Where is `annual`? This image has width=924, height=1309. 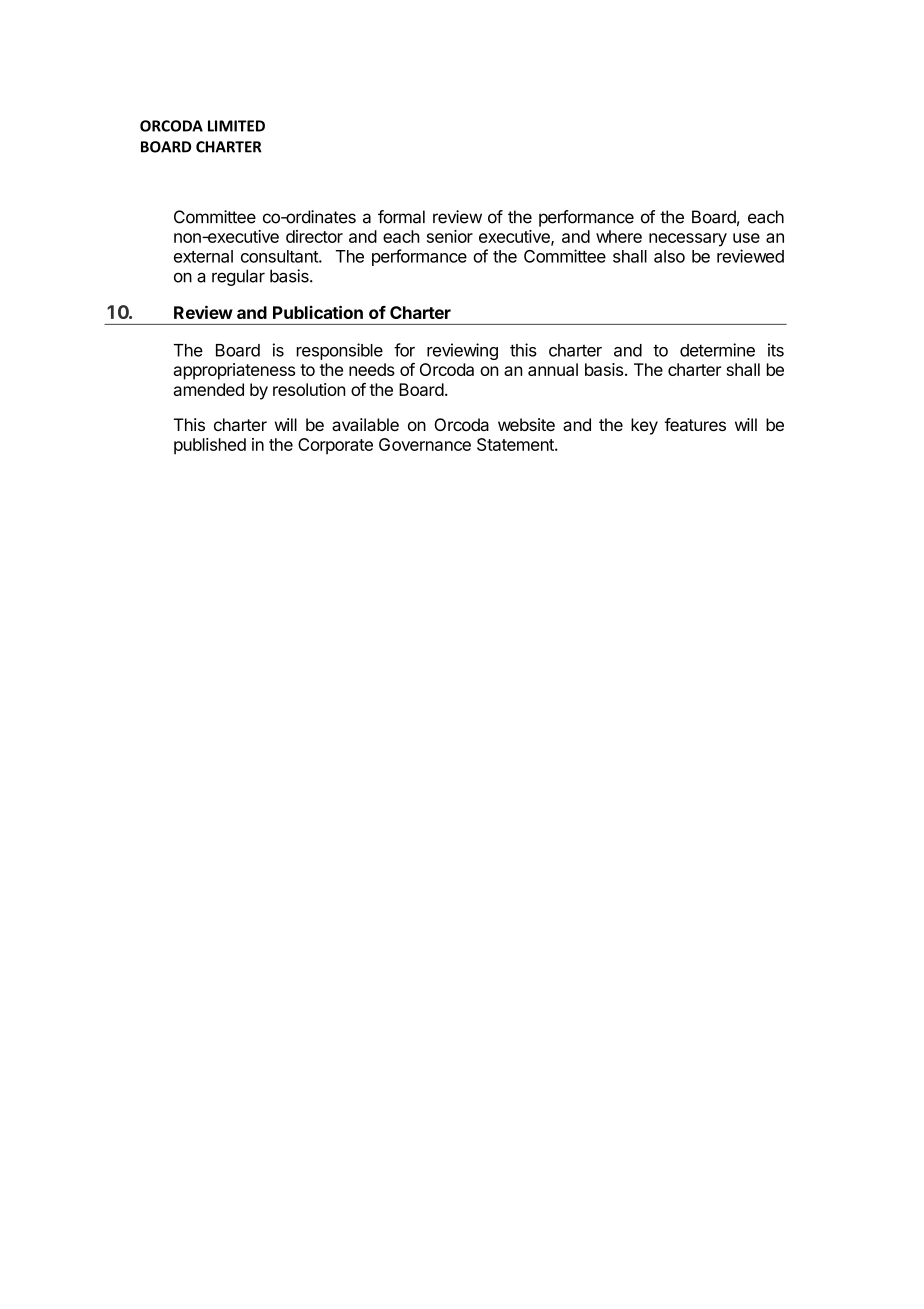
annual is located at coordinates (553, 369).
